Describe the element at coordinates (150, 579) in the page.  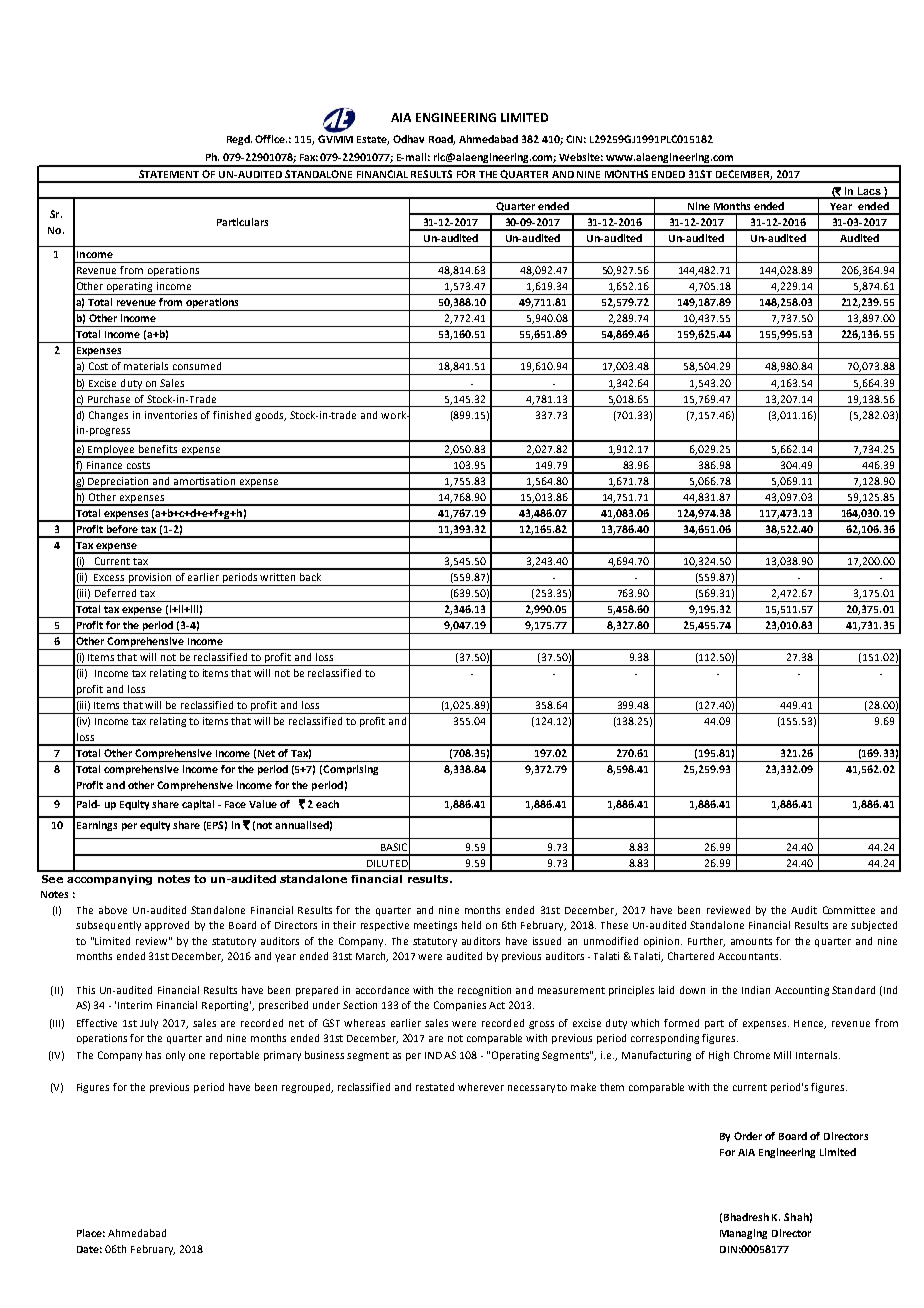
I see `provision` at that location.
